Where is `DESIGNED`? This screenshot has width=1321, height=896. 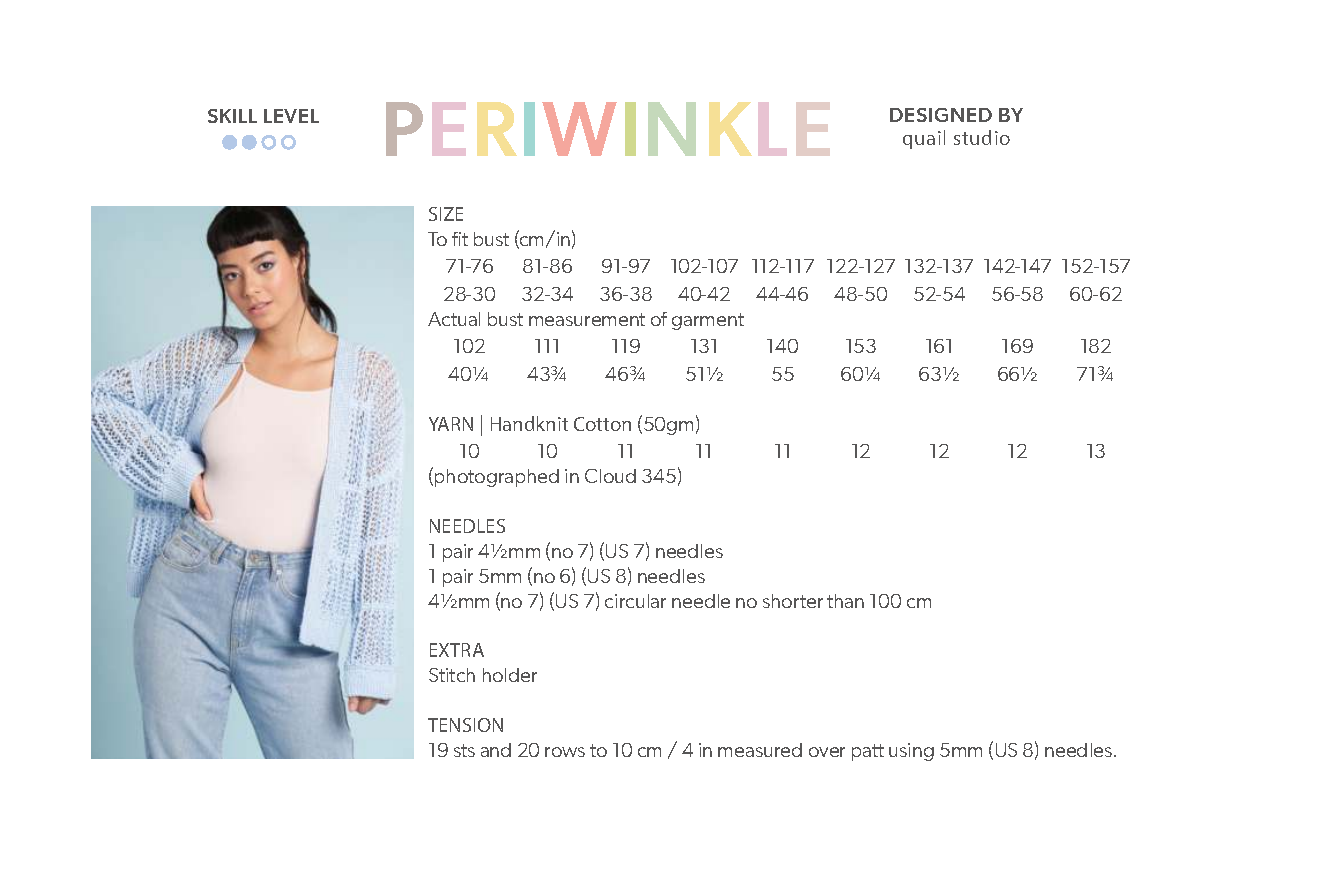 DESIGNED is located at coordinates (941, 115).
